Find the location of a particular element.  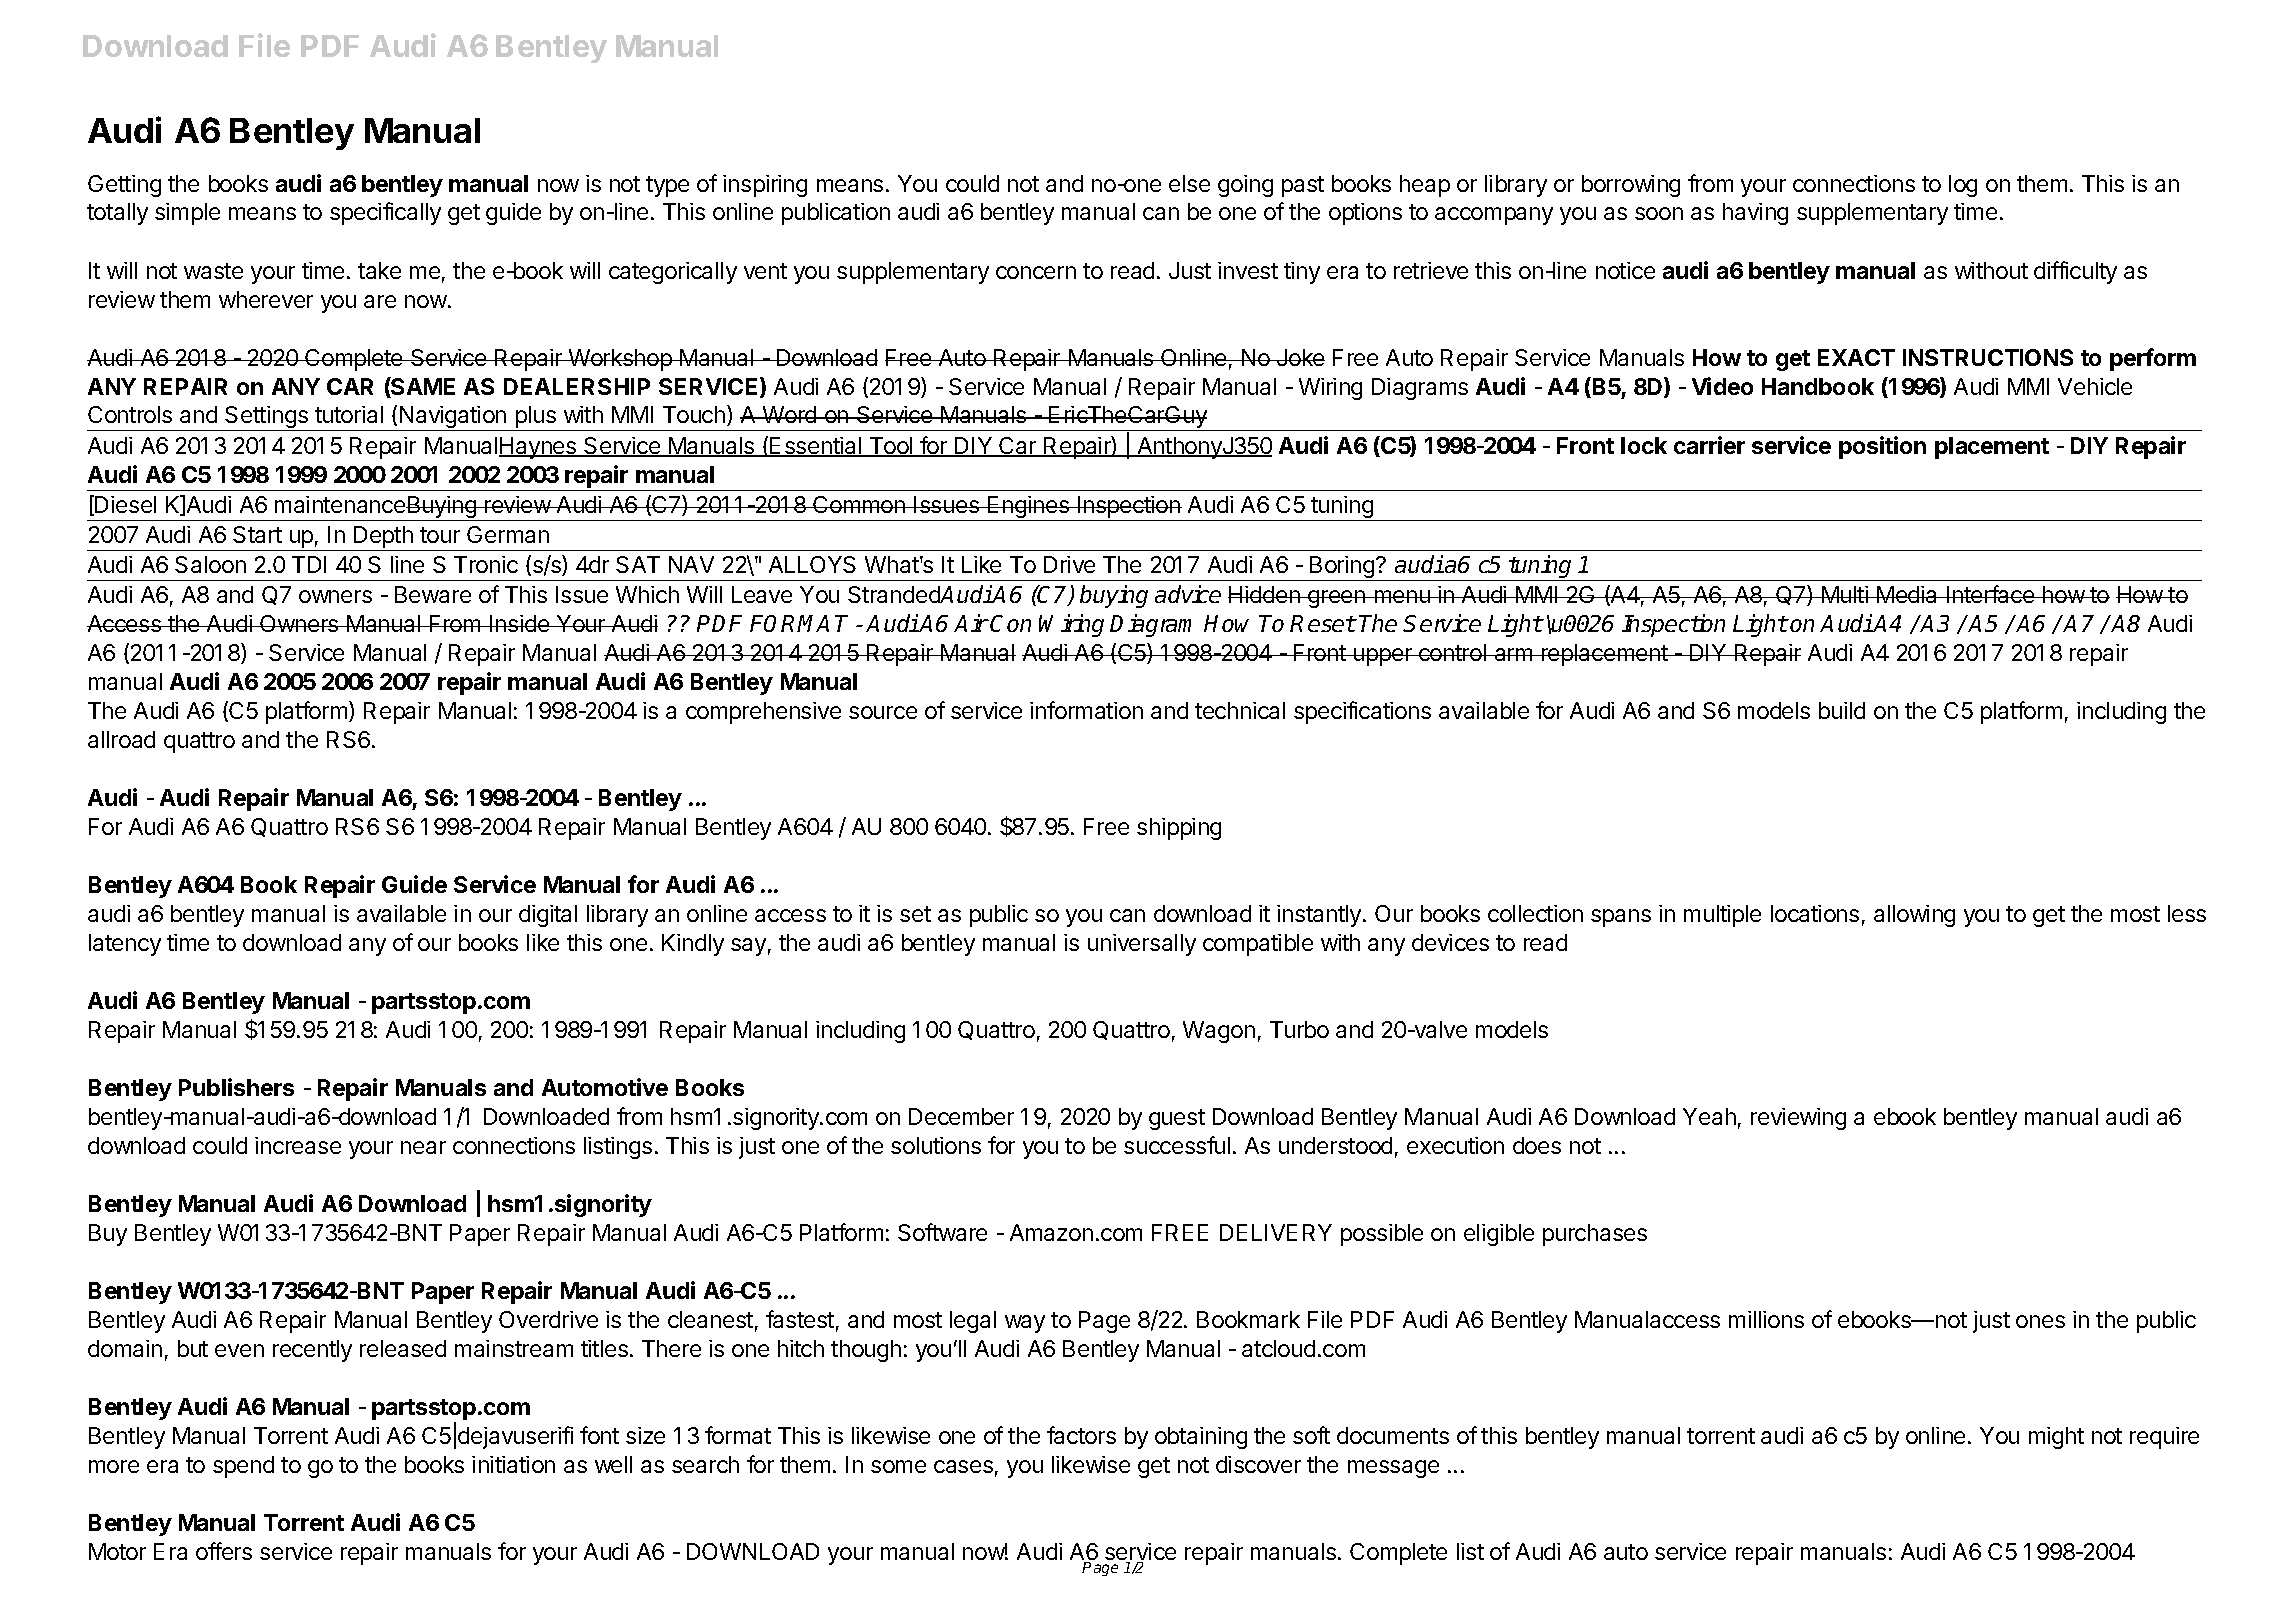

specifically is located at coordinates (385, 213).
